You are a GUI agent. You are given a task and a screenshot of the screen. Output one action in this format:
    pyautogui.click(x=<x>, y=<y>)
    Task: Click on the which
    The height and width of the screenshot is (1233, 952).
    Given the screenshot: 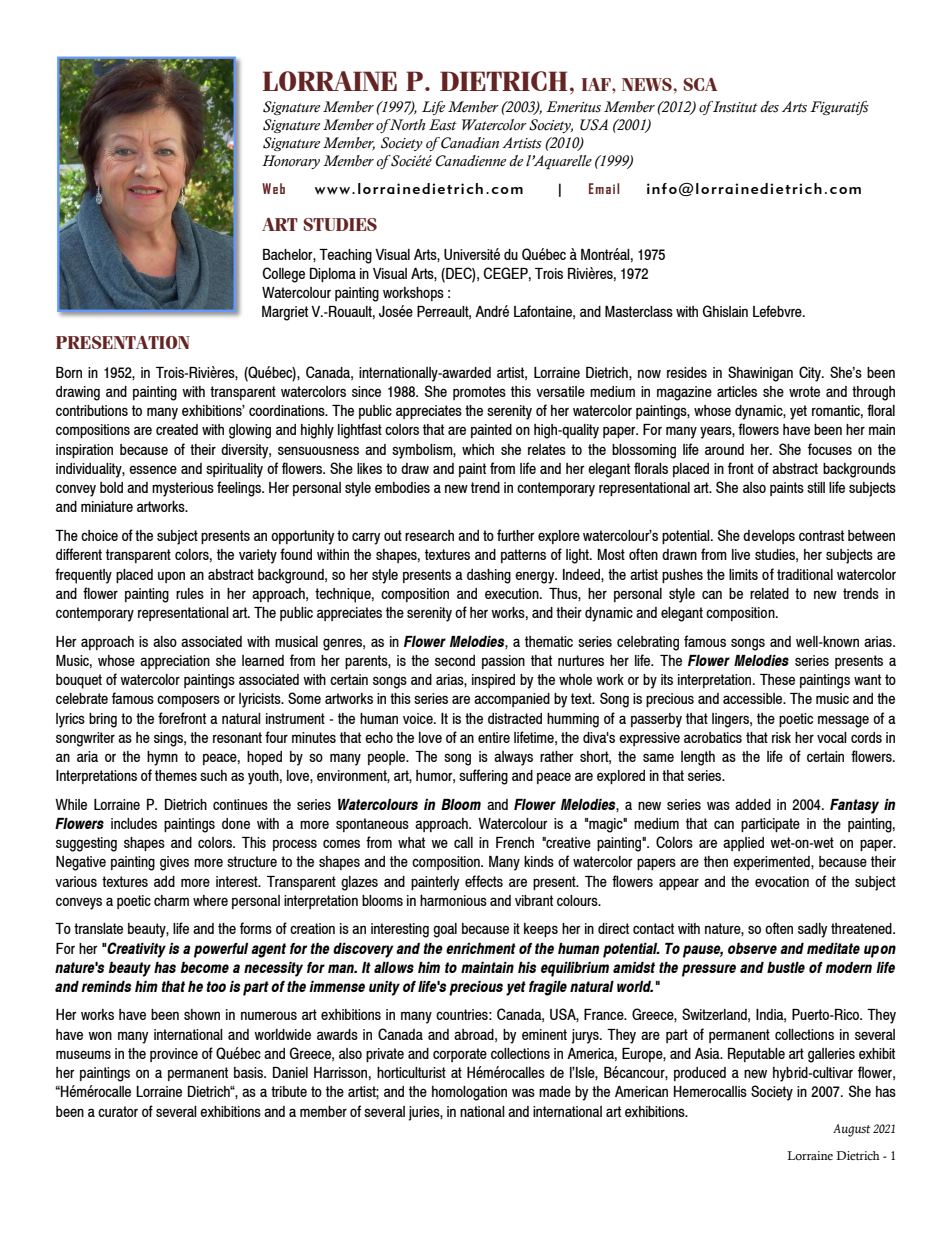 What is the action you would take?
    pyautogui.click(x=478, y=449)
